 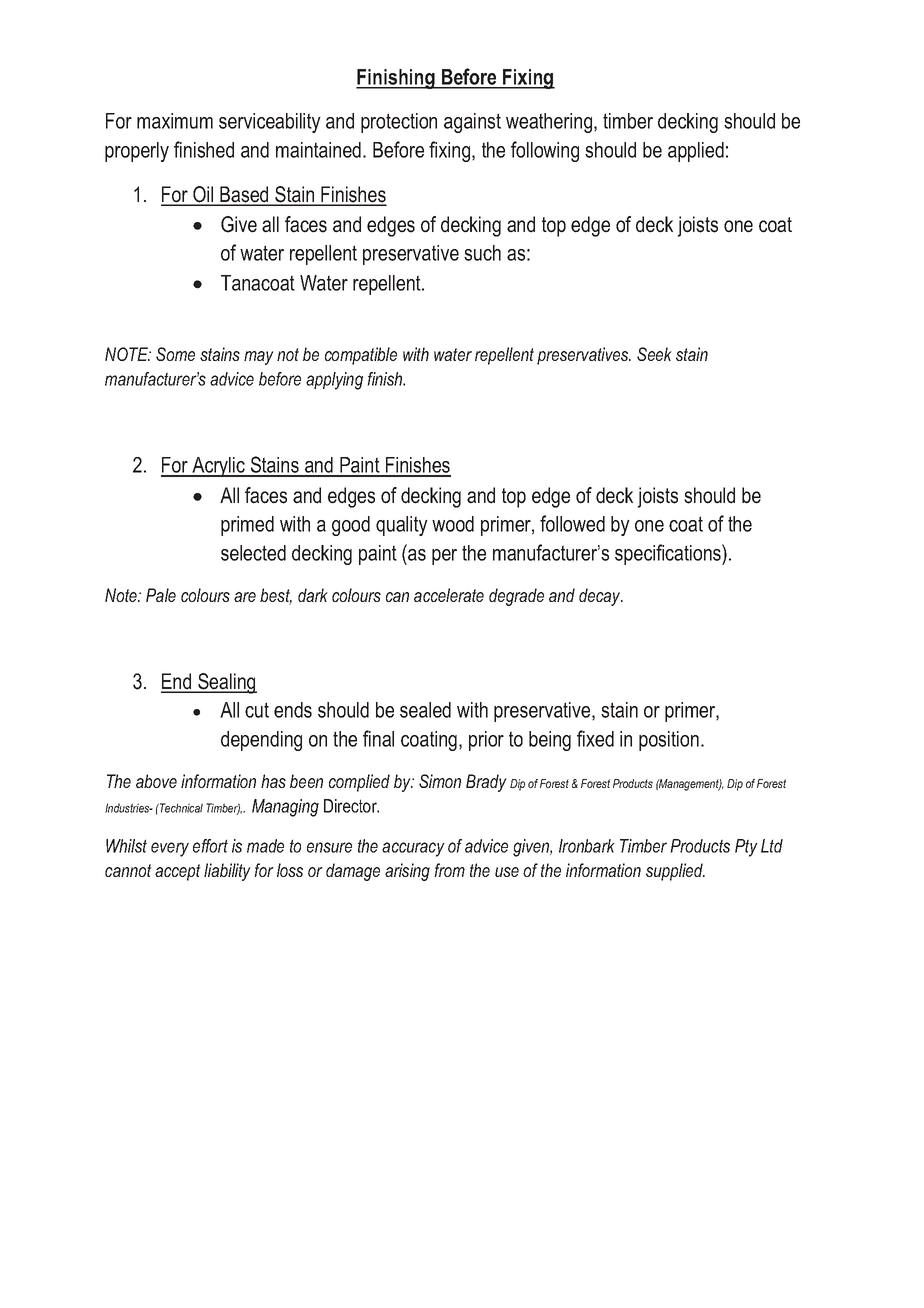 I want to click on position, so click(x=669, y=741).
